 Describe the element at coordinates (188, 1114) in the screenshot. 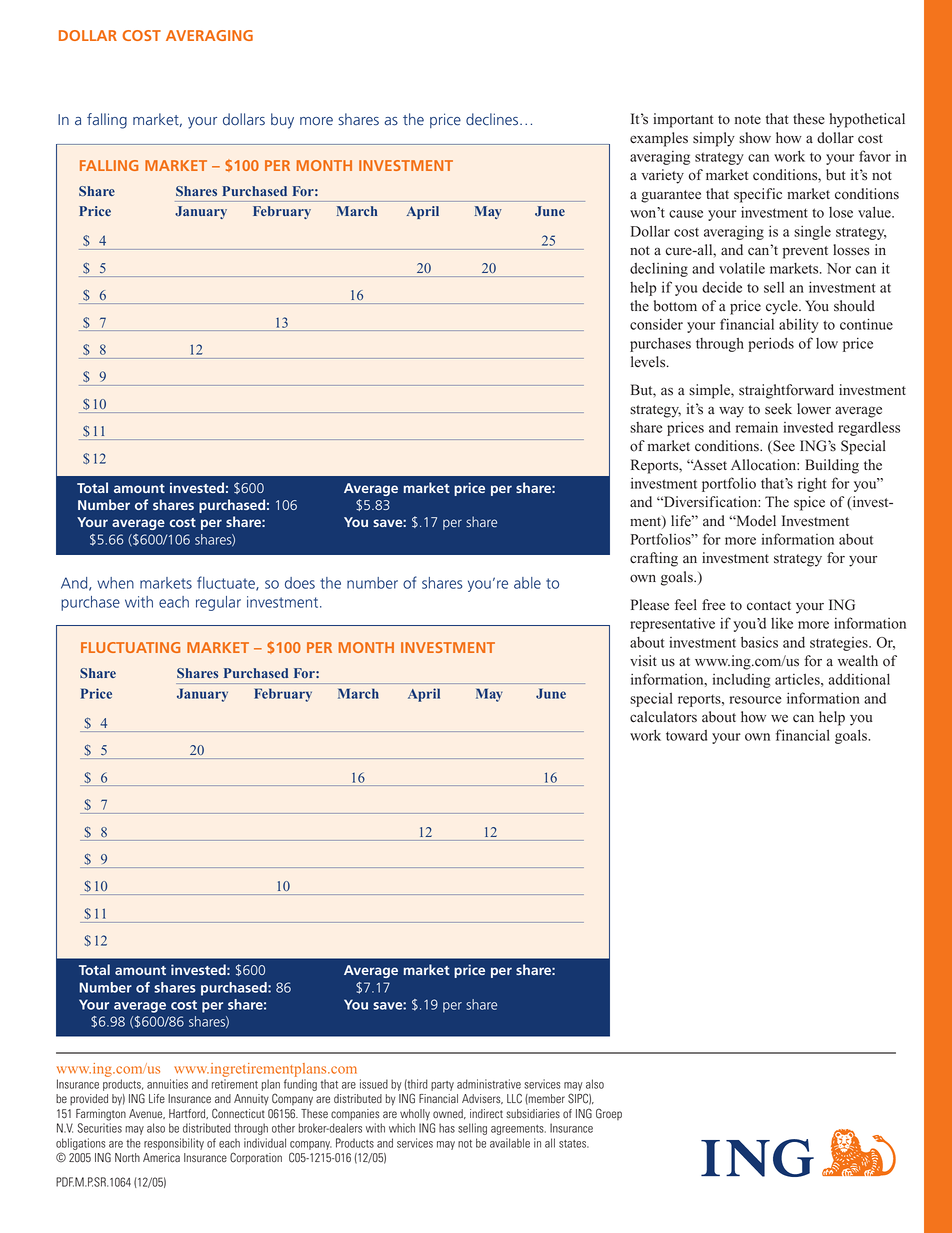

I see `Hartford` at that location.
